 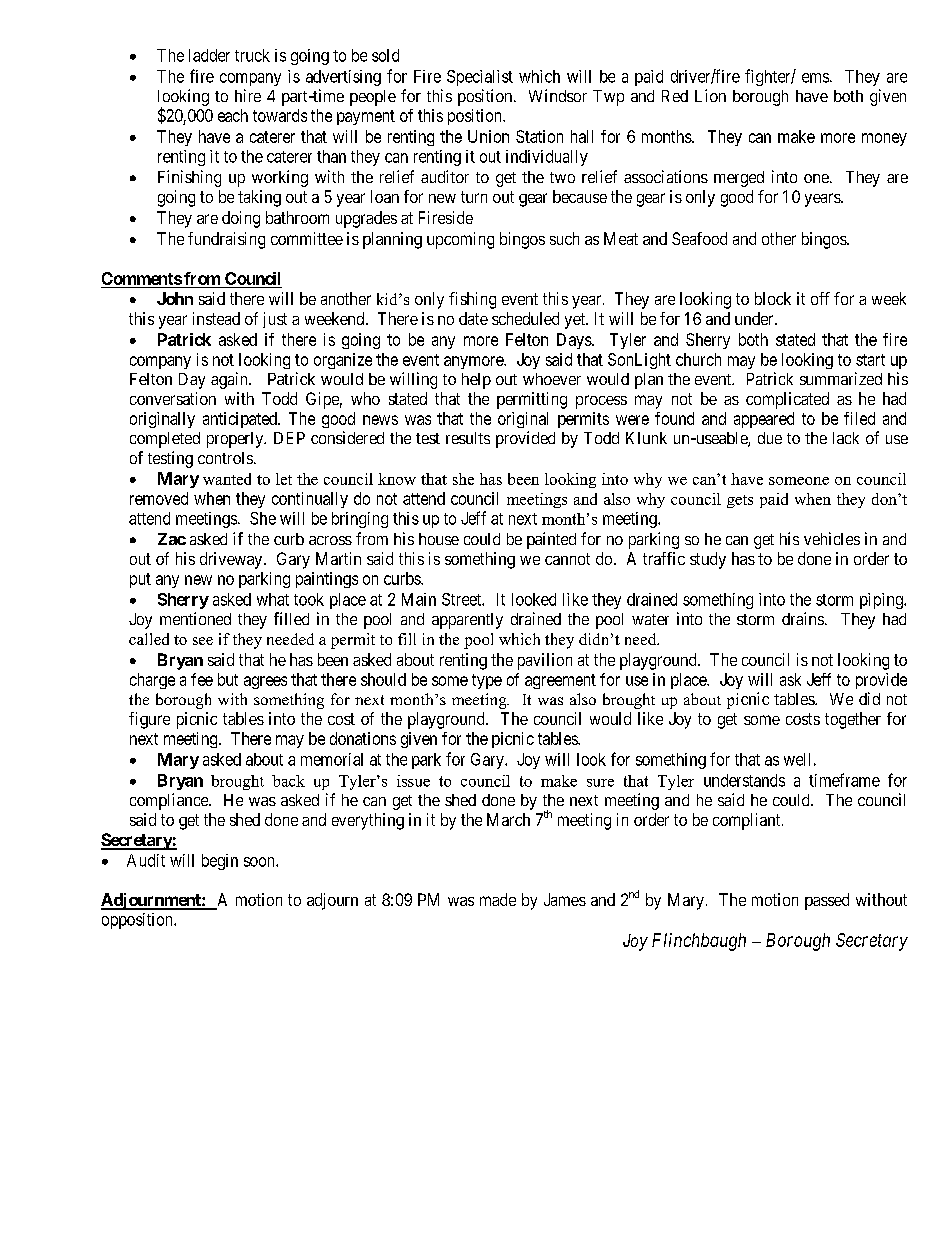 I want to click on Specialist, so click(x=480, y=78).
